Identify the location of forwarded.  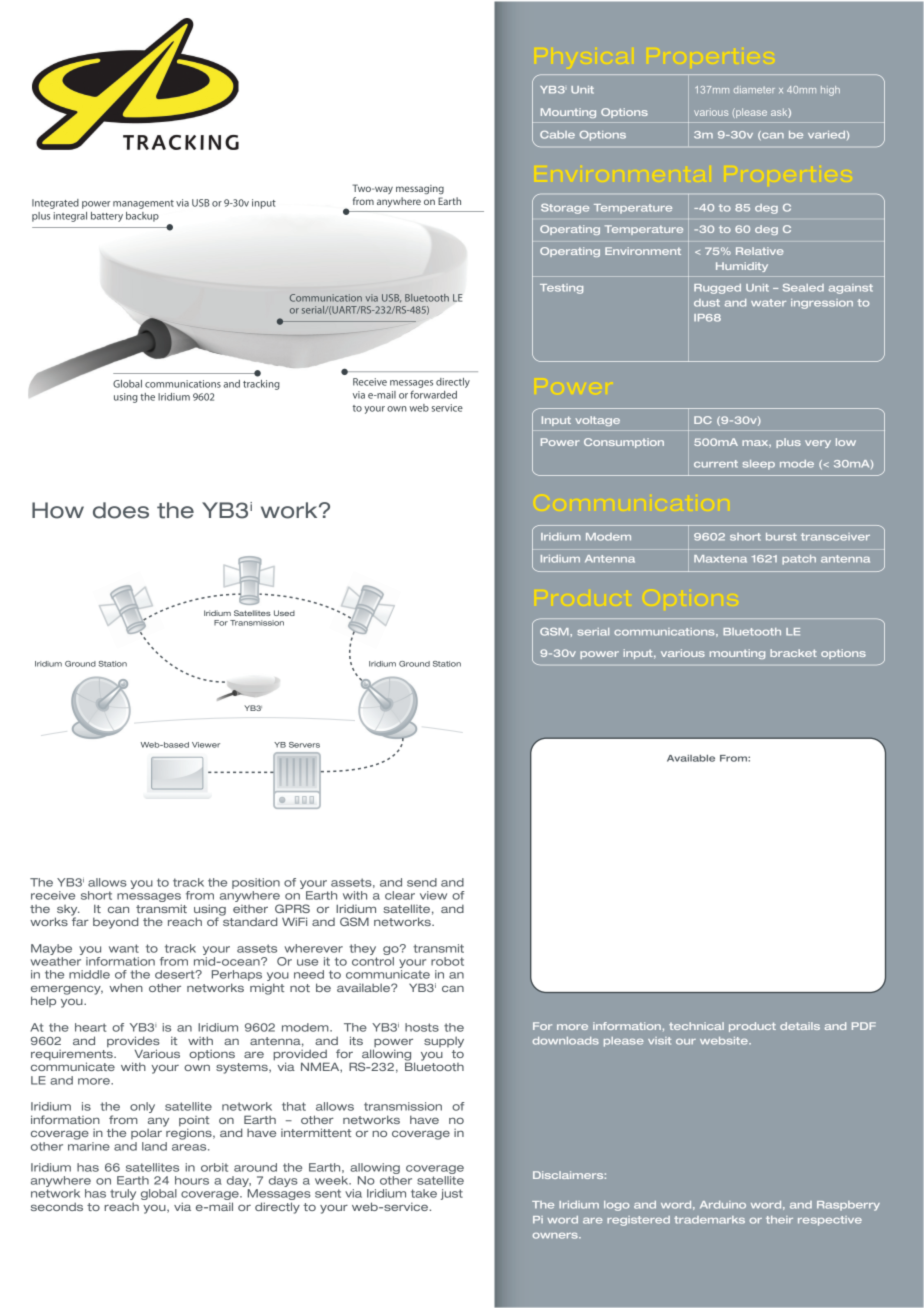
(433, 394).
